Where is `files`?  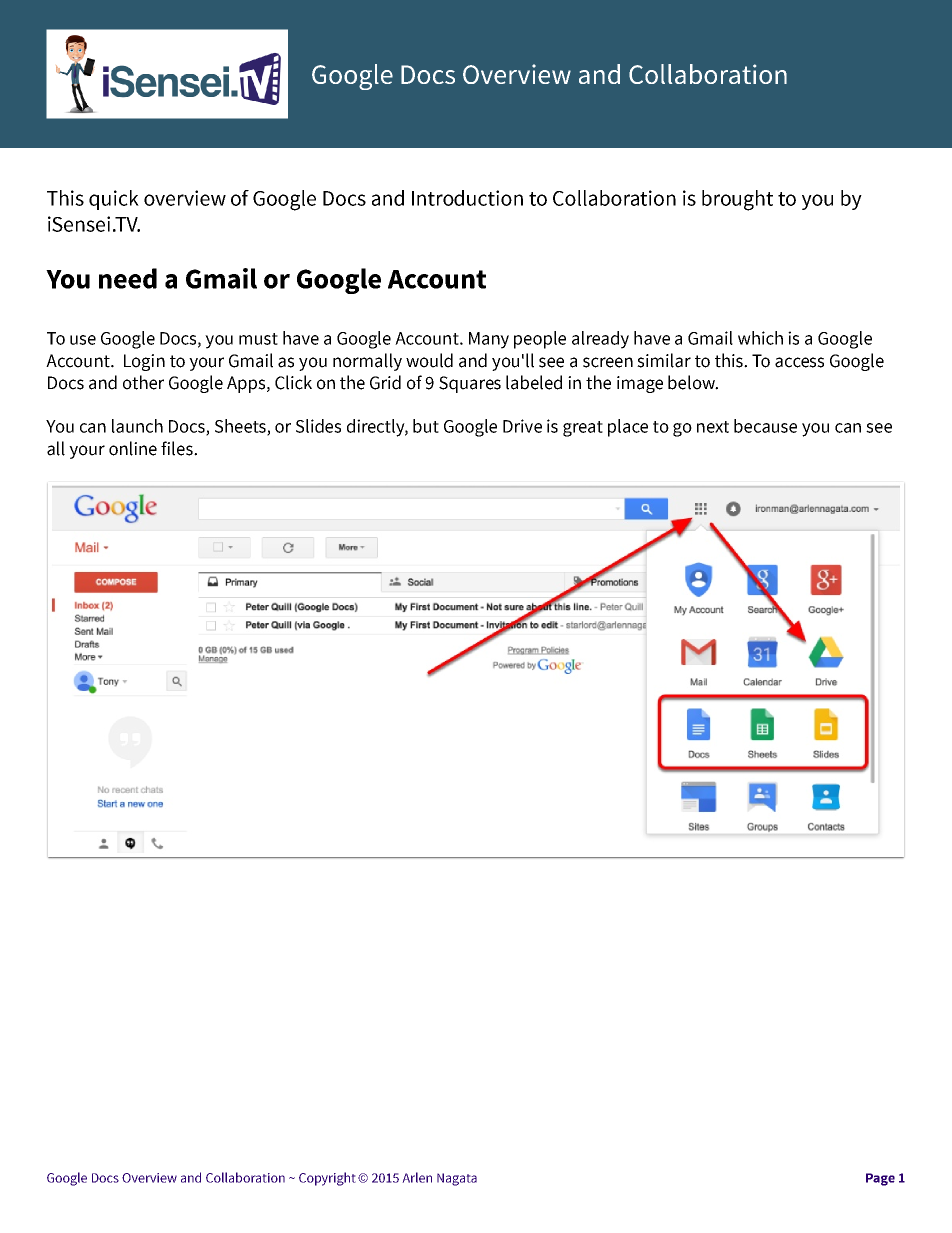
files is located at coordinates (178, 448).
